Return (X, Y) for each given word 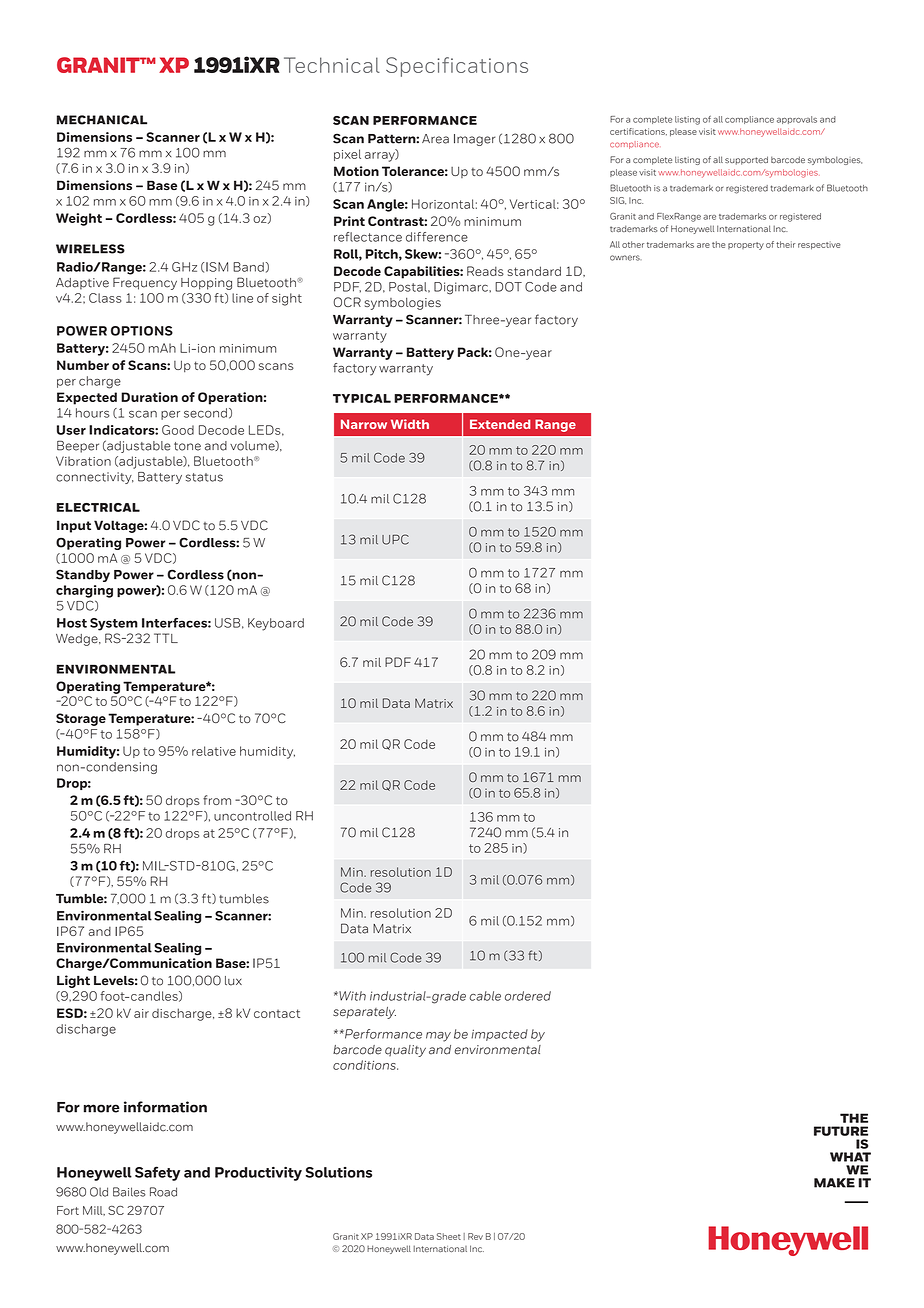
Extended (500, 424)
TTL (166, 638)
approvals (797, 120)
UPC (395, 539)
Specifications (457, 67)
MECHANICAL (102, 120)
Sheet (449, 1236)
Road (163, 1192)
